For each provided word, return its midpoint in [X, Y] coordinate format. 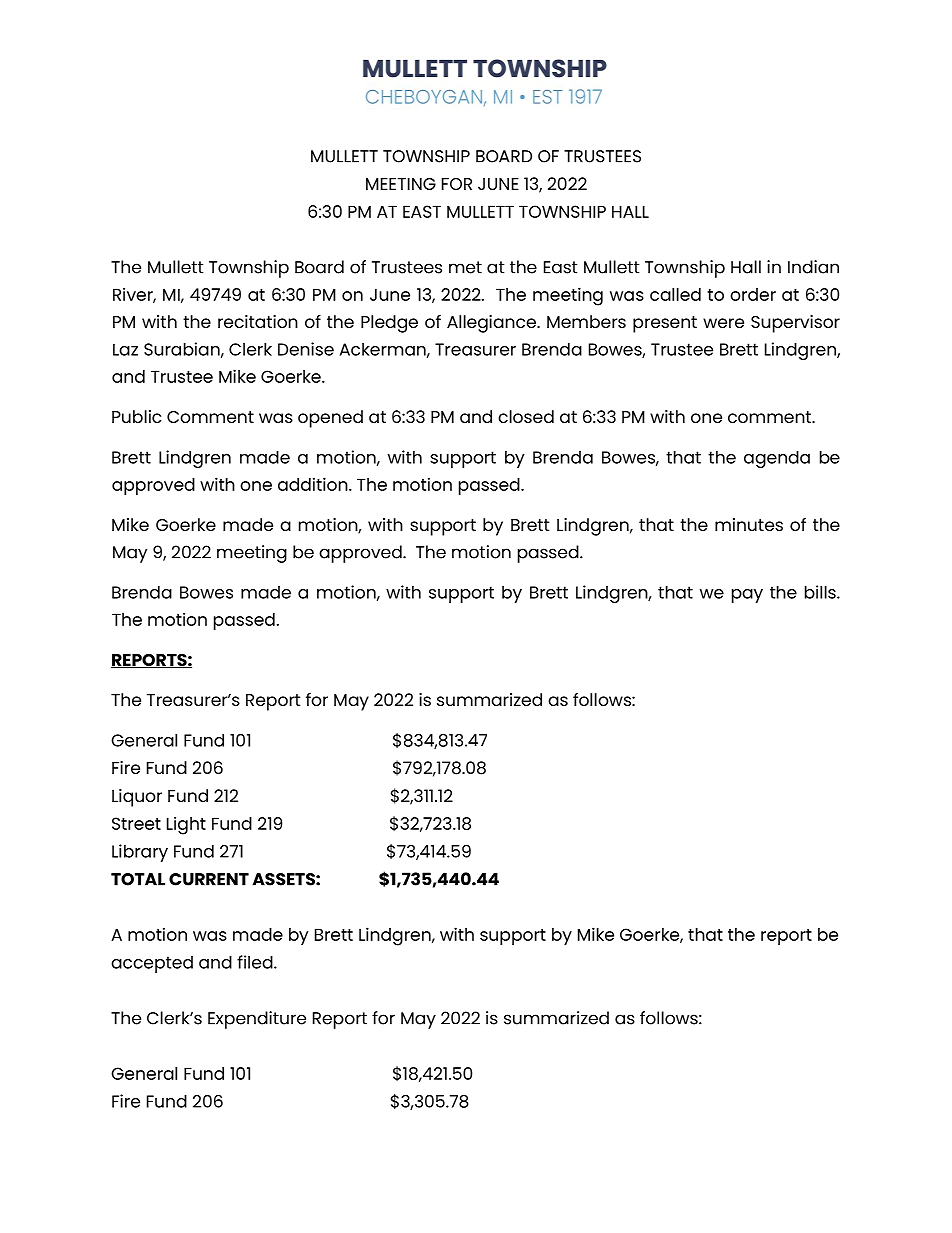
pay [747, 596]
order [753, 294]
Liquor [137, 798]
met [465, 267]
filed [256, 962]
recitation [258, 321]
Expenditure [257, 1020]
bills [821, 592]
